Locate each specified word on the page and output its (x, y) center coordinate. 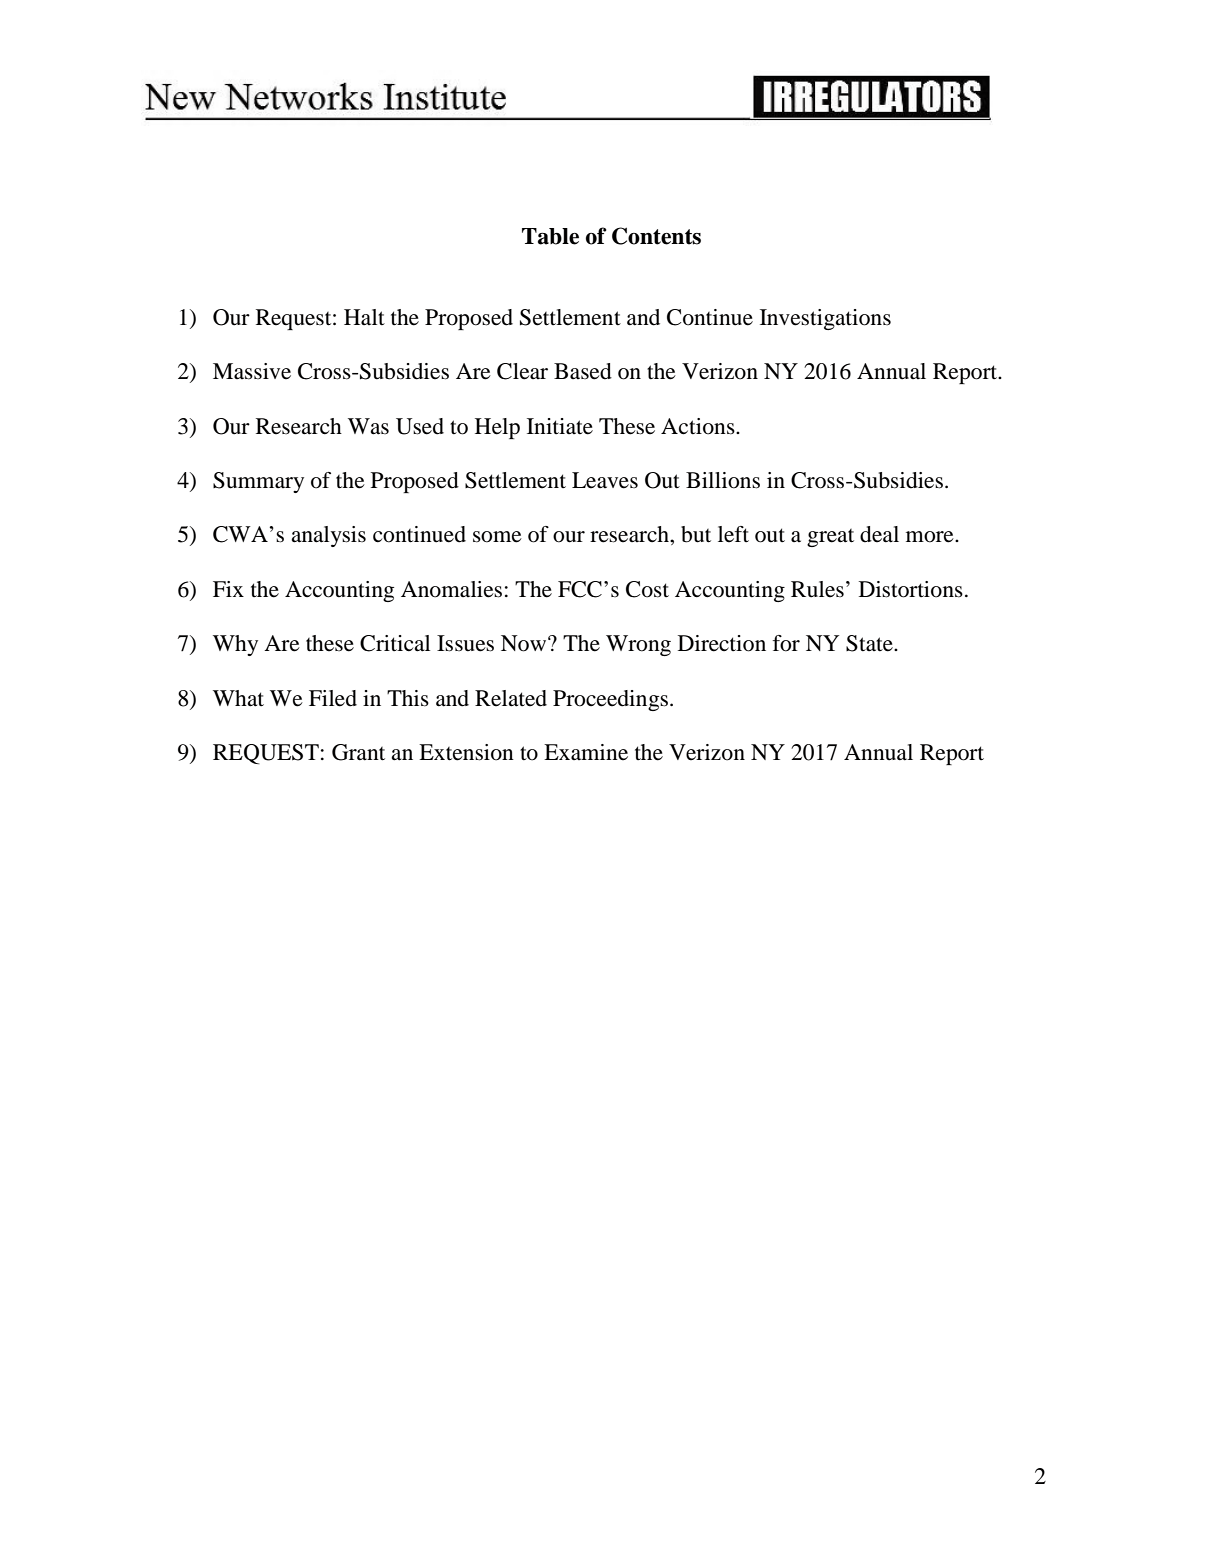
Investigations (825, 319)
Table (550, 236)
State (870, 643)
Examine (586, 752)
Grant (358, 752)
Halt (364, 317)
